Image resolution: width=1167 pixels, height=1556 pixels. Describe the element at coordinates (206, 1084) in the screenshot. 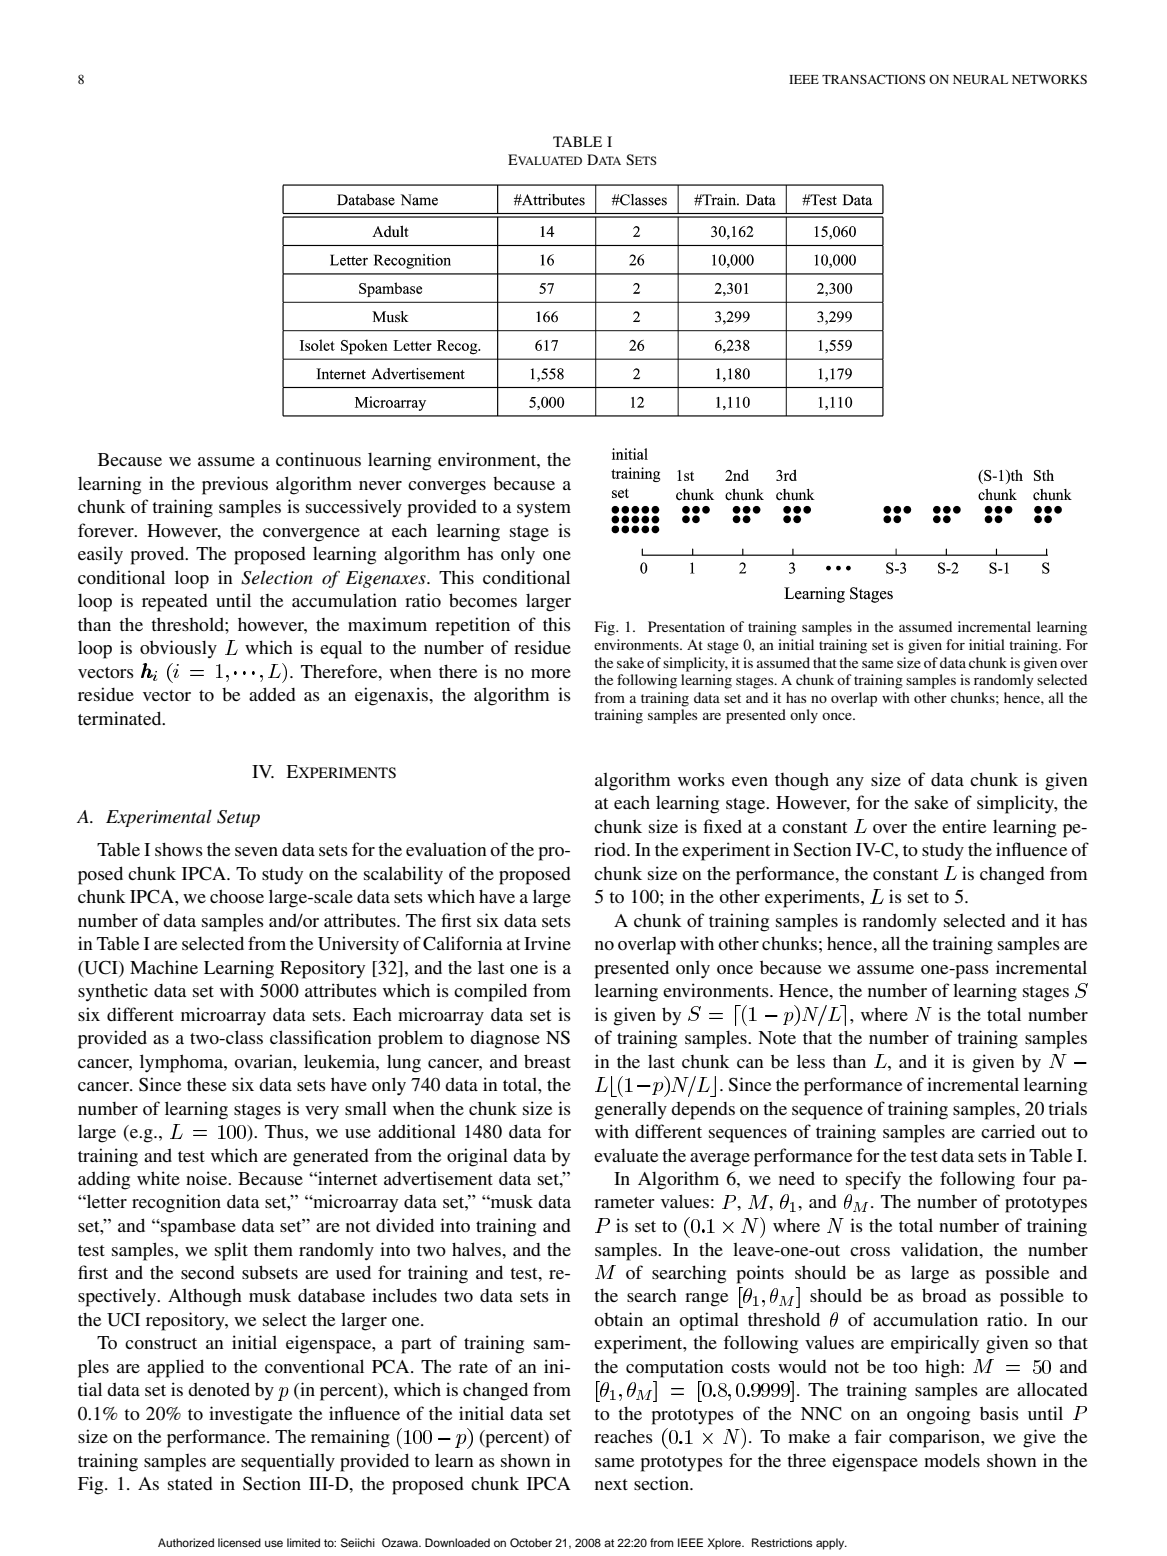

I see `these` at that location.
